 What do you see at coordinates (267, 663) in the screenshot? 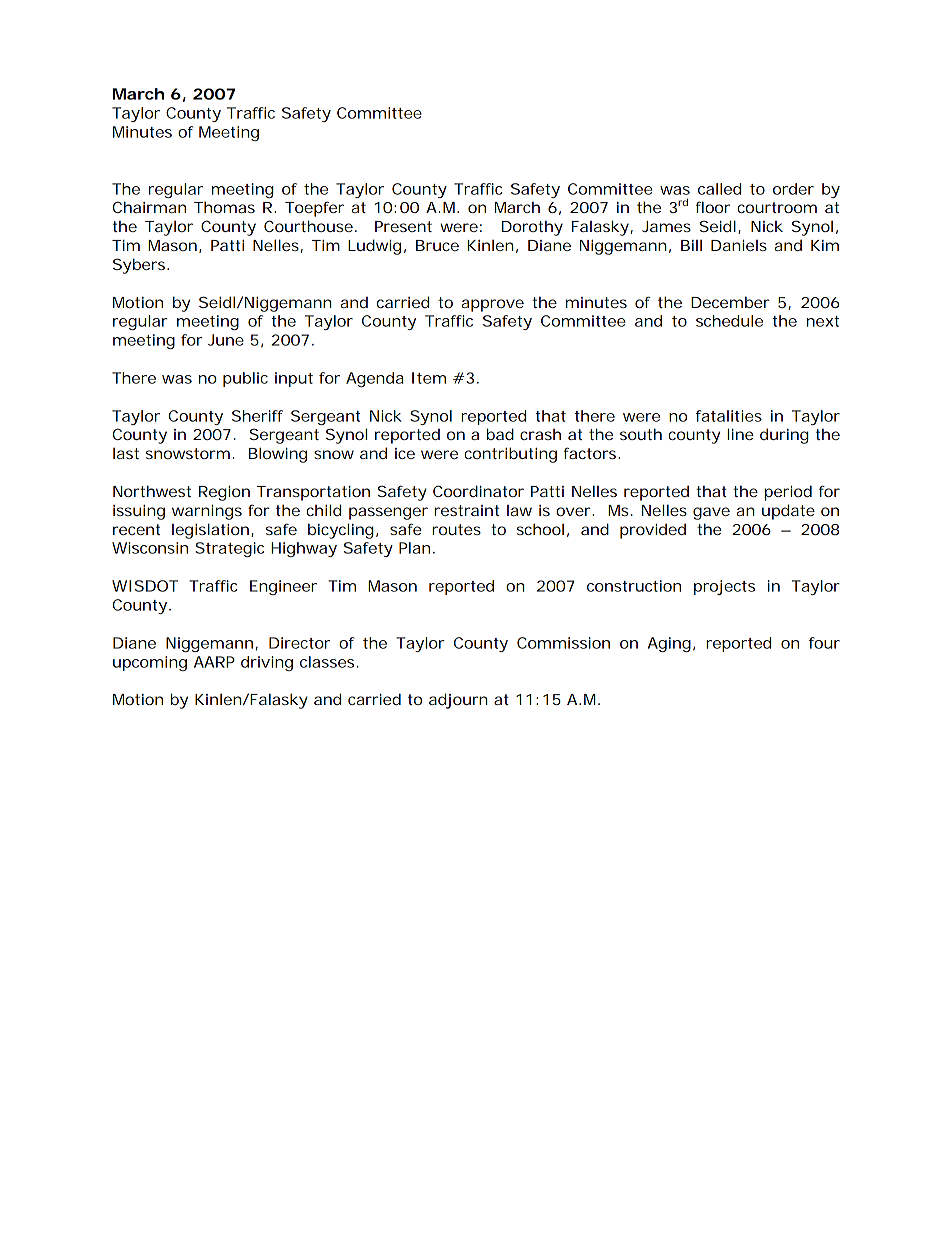
I see `driving` at bounding box center [267, 663].
